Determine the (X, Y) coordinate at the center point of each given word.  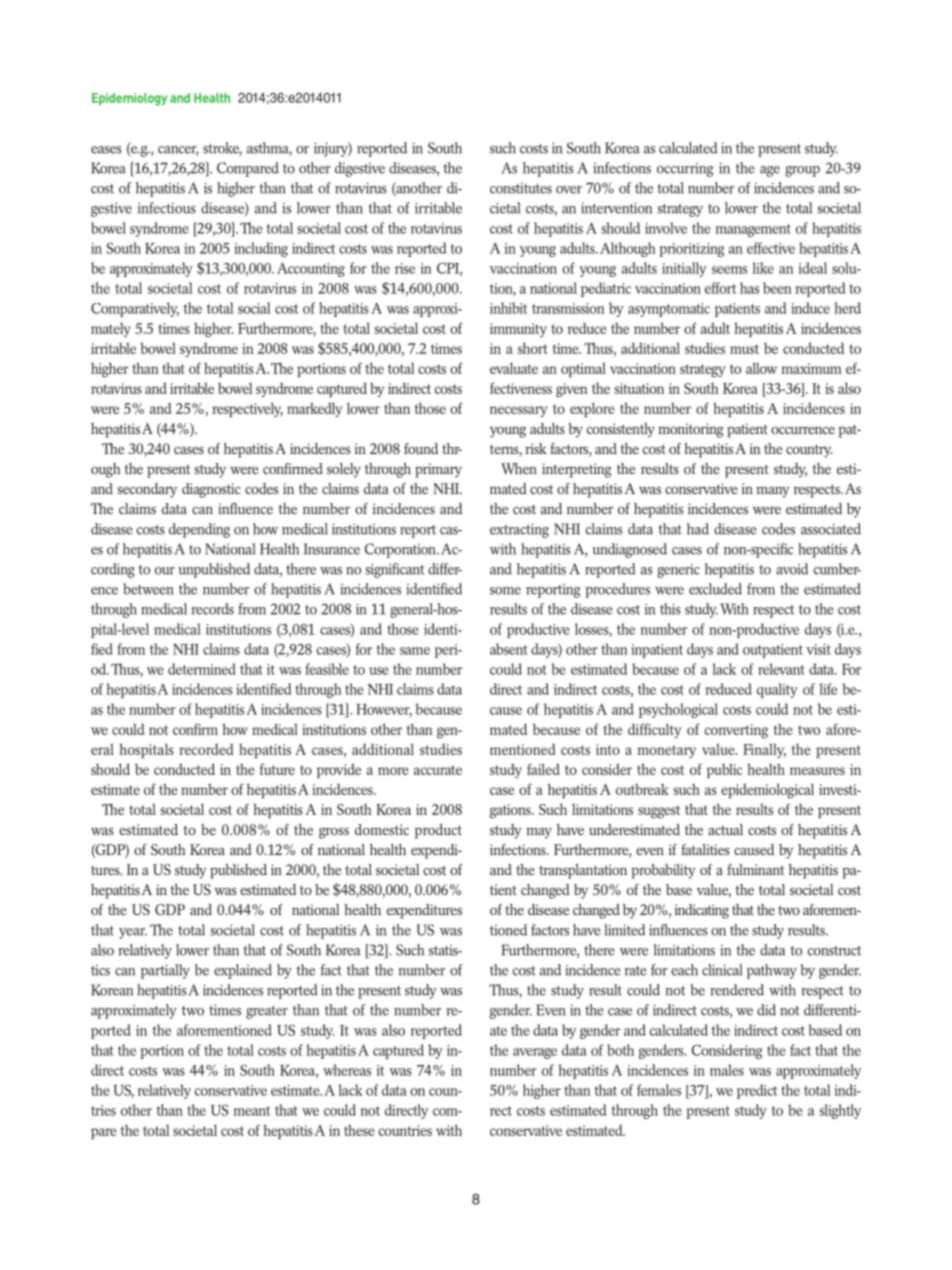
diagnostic (211, 490)
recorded (206, 749)
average (535, 1053)
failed (543, 769)
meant (251, 1111)
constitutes (521, 188)
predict (757, 1091)
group (802, 171)
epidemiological (767, 791)
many (773, 492)
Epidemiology (129, 99)
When (519, 468)
